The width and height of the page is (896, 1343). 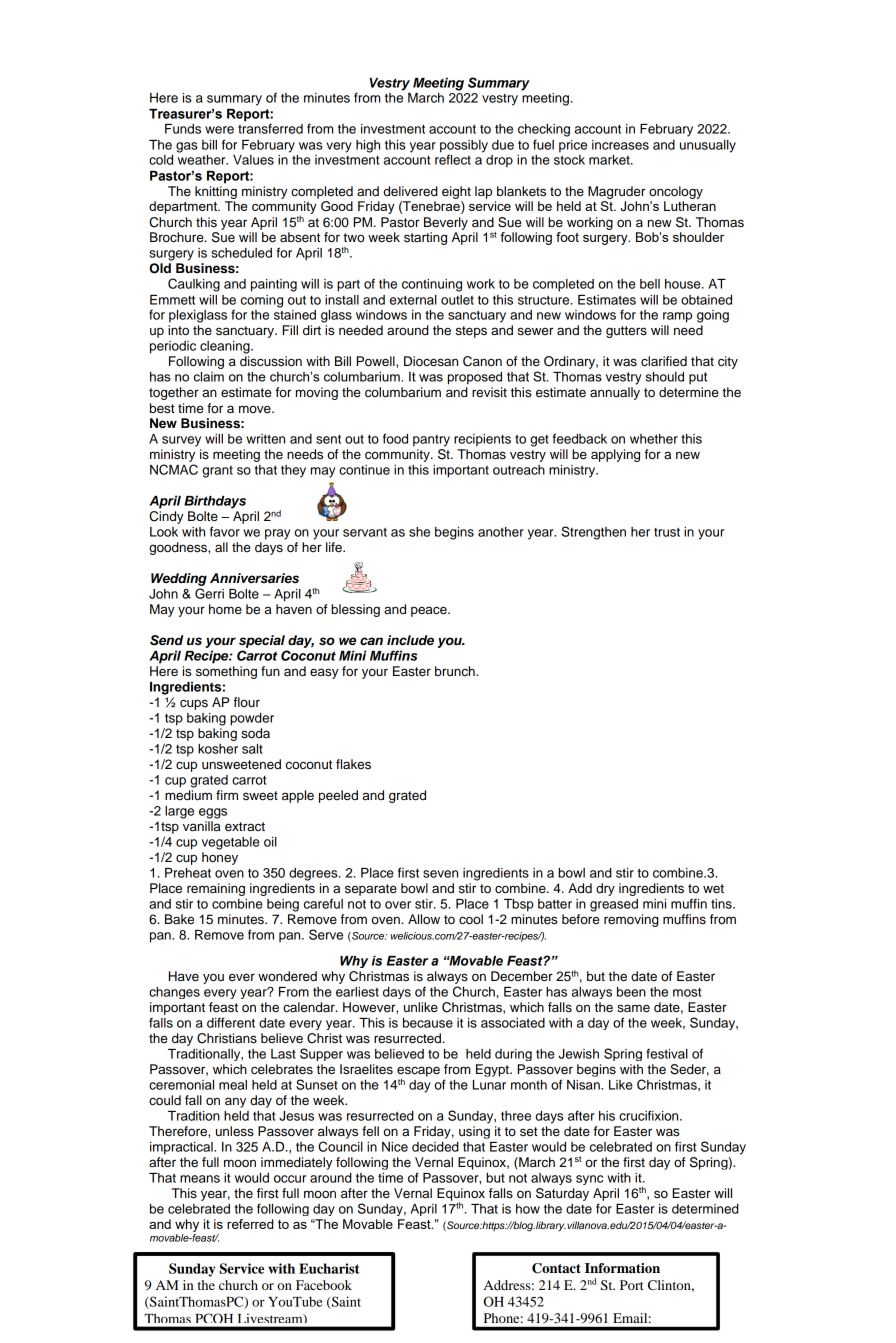 I want to click on powder, so click(x=252, y=719).
